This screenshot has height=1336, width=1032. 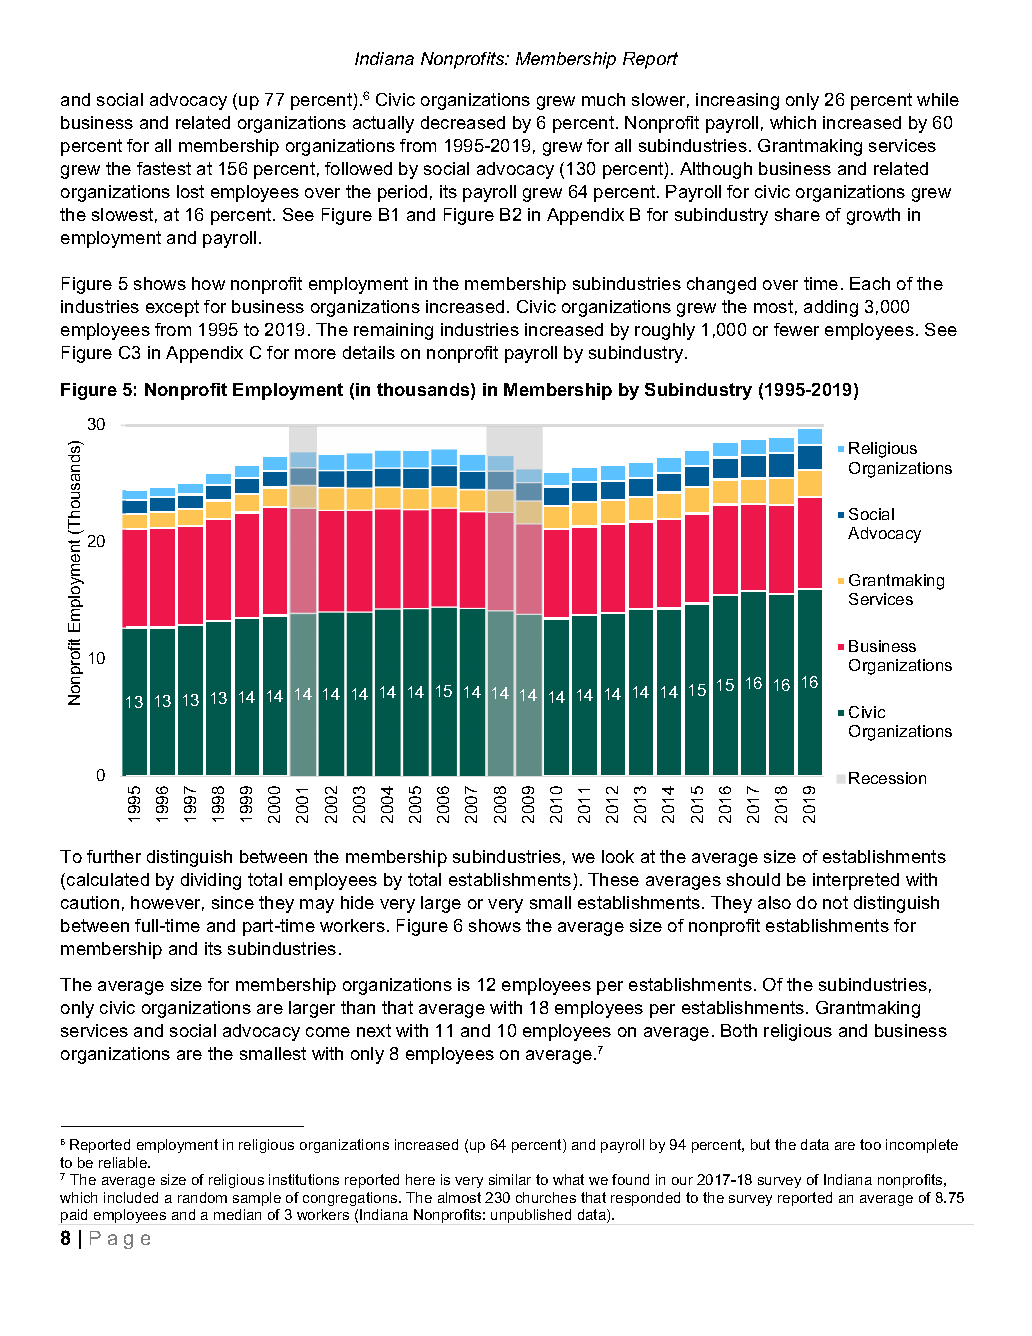 I want to click on details, so click(x=369, y=352).
